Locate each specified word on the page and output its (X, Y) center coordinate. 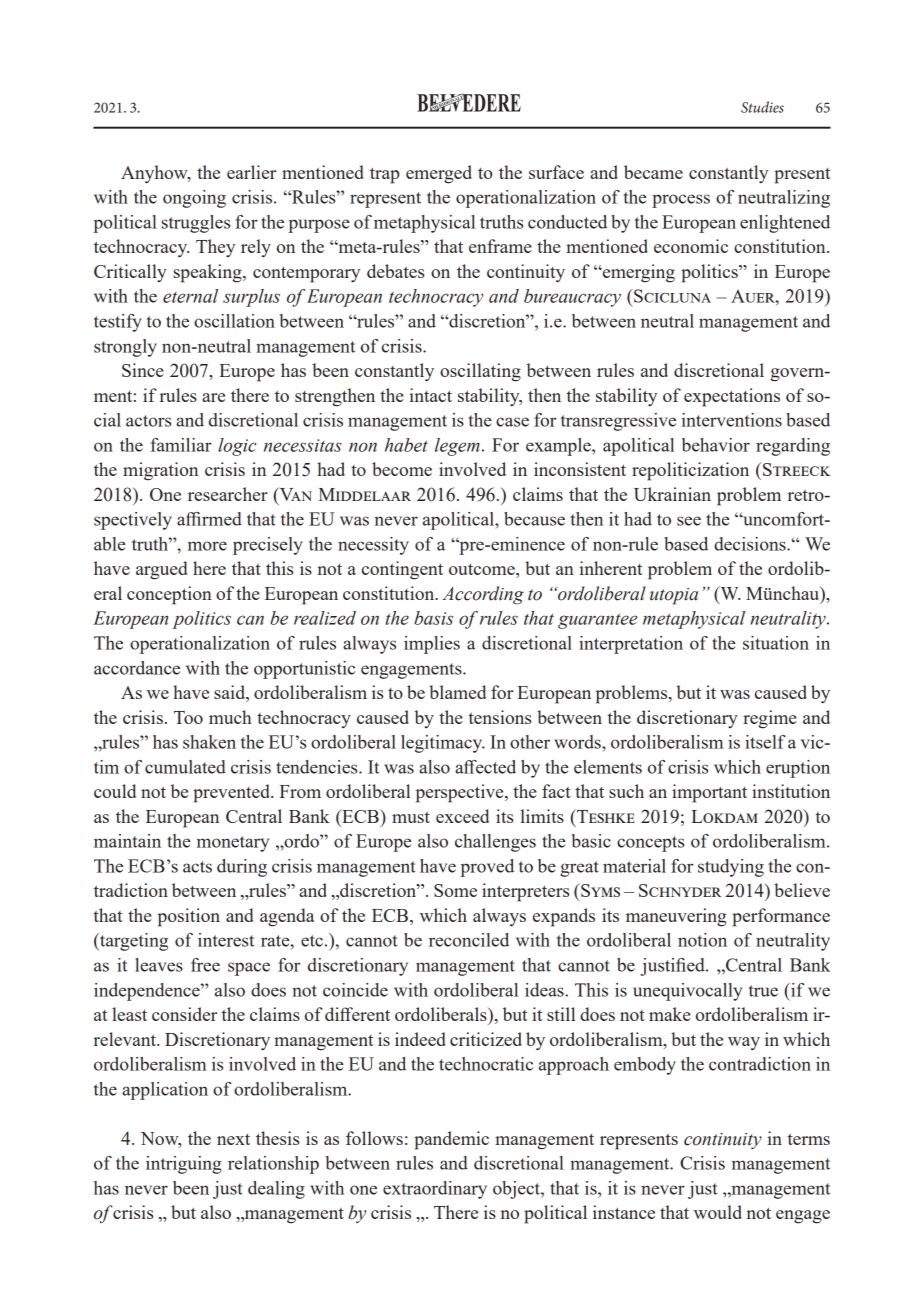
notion (702, 940)
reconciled (469, 940)
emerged (439, 174)
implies (432, 645)
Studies (762, 107)
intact (430, 395)
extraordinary (435, 1190)
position (189, 917)
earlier (251, 172)
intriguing (184, 1165)
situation (776, 643)
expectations (732, 397)
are (213, 397)
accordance (137, 668)
